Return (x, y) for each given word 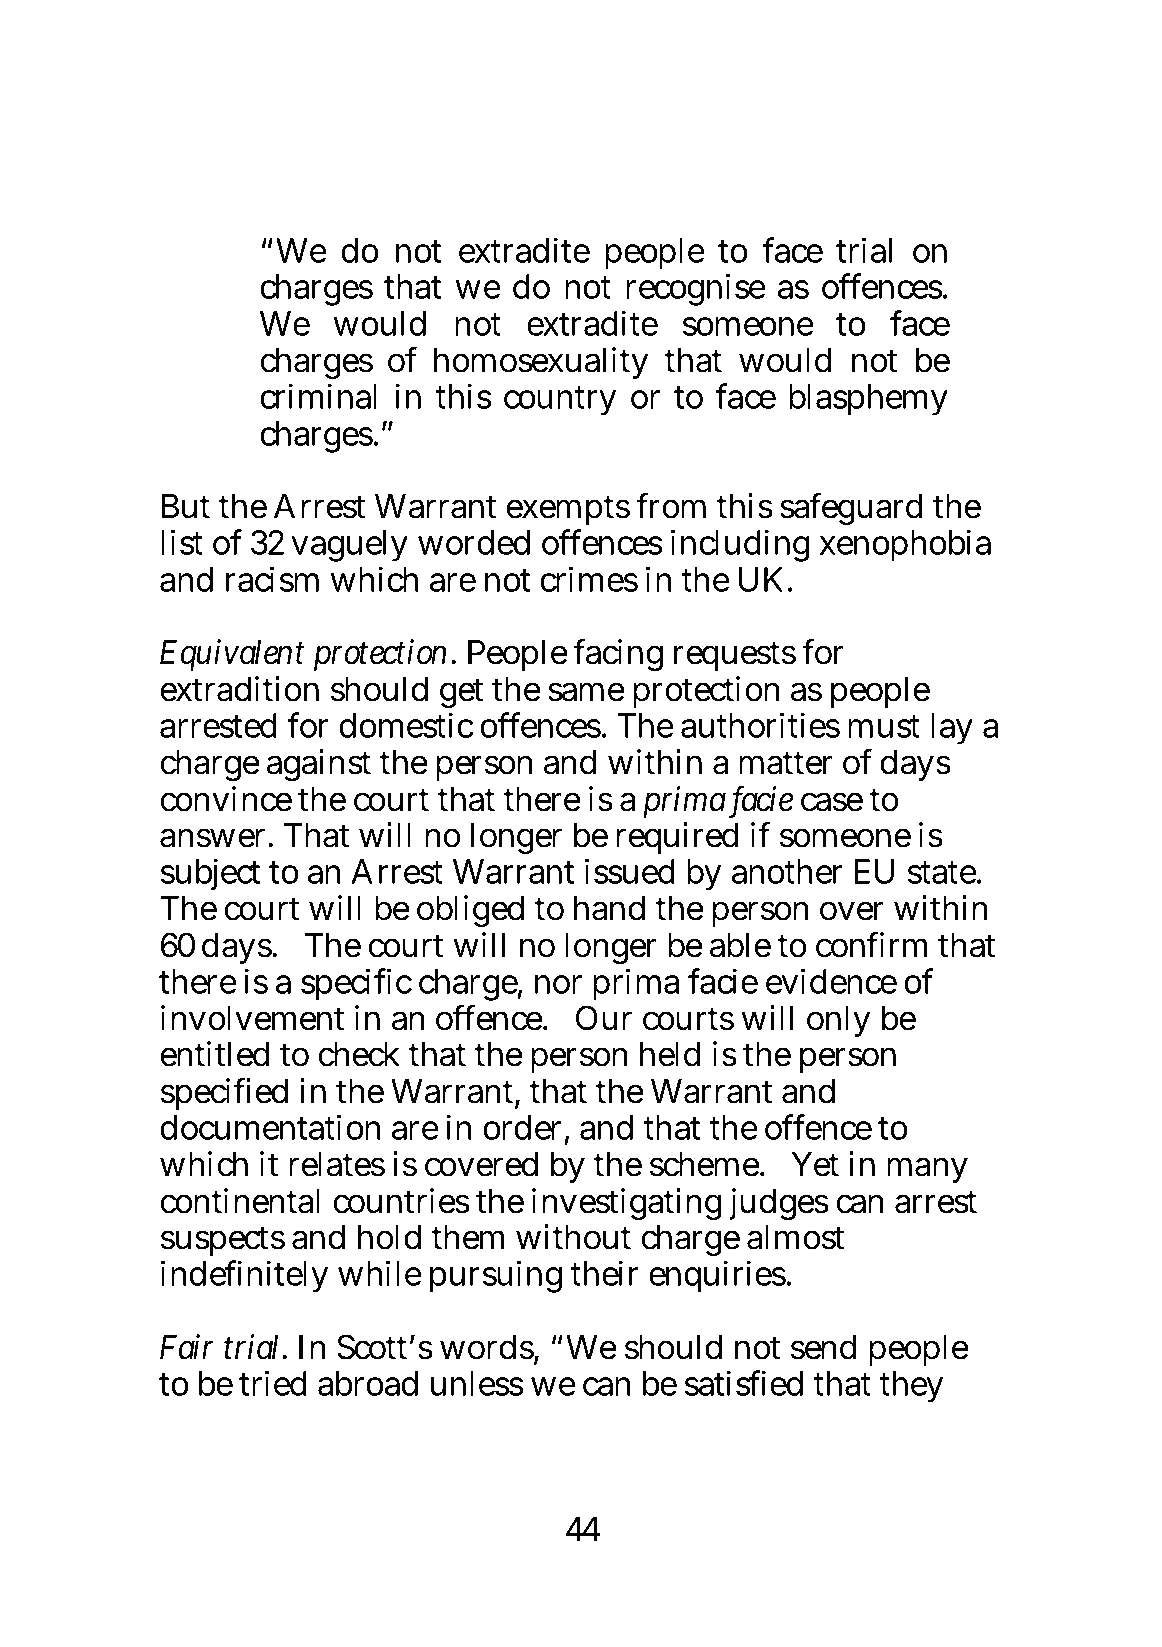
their (605, 1273)
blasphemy (868, 400)
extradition (239, 689)
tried (273, 1383)
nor (558, 984)
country (560, 401)
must (884, 726)
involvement (252, 1018)
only (838, 1021)
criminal (318, 396)
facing (618, 654)
